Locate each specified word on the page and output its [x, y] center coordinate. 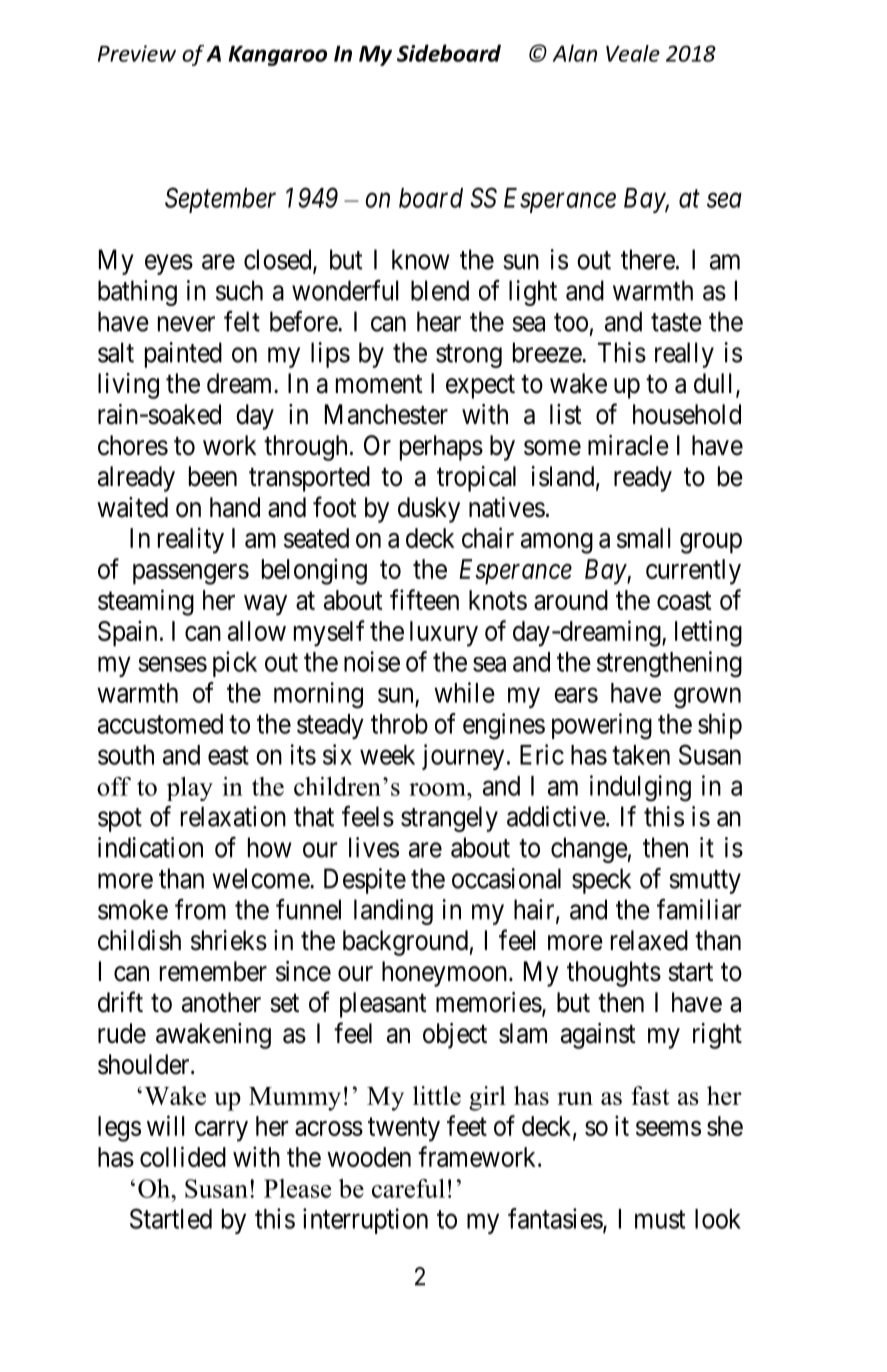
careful [408, 1188]
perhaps [441, 448]
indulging [640, 788]
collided [183, 1156]
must [660, 1220]
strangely [449, 819]
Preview [137, 53]
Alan [575, 53]
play [190, 789]
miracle [628, 445]
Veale [633, 53]
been [213, 476]
